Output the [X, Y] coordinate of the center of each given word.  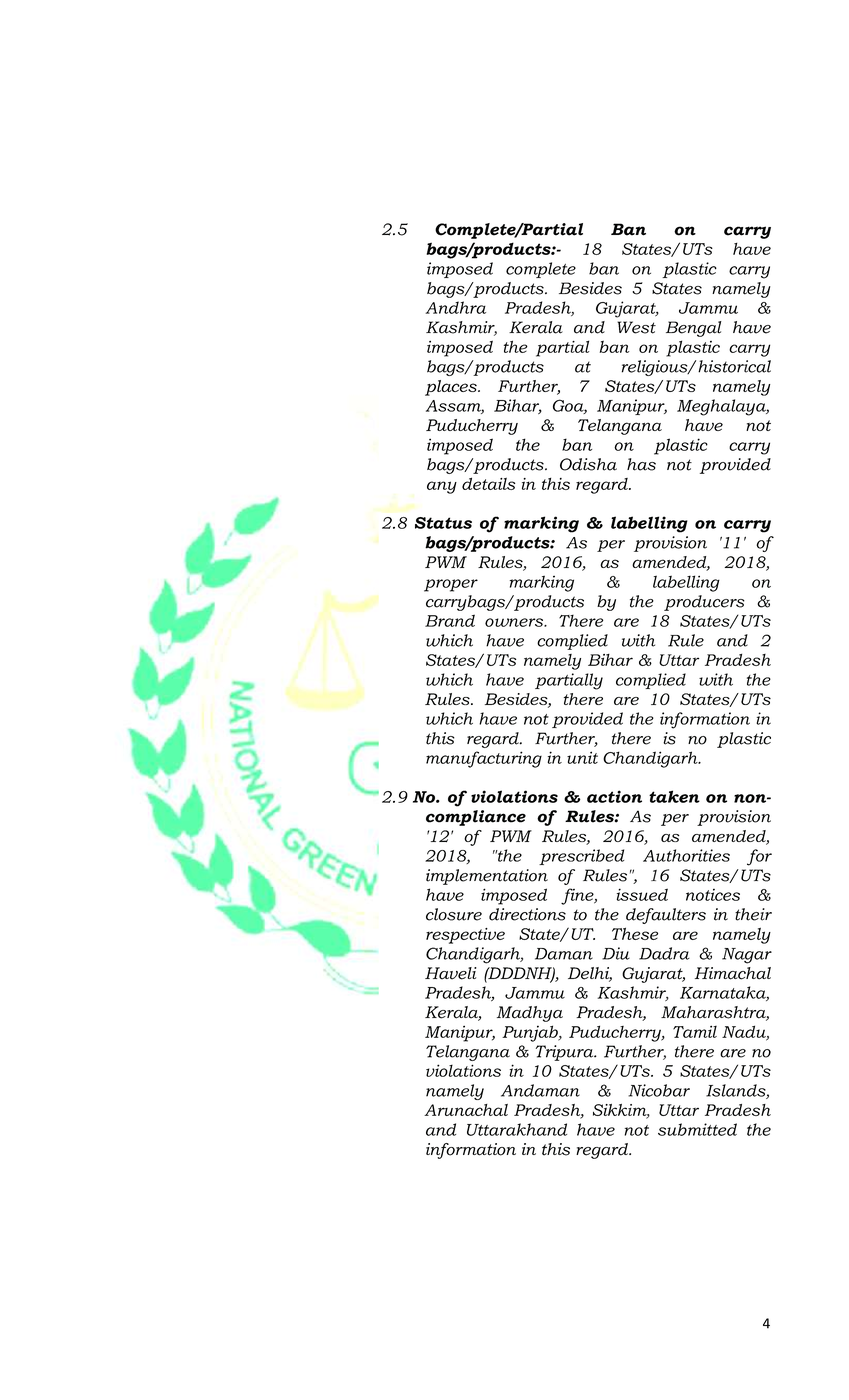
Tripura [566, 1053]
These [635, 933]
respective [465, 936]
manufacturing [484, 759]
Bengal [694, 329]
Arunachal [466, 1110]
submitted [697, 1129]
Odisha [588, 464]
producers [704, 603]
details [488, 483]
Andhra [455, 307]
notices [713, 895]
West [636, 327]
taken [674, 796]
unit [582, 757]
